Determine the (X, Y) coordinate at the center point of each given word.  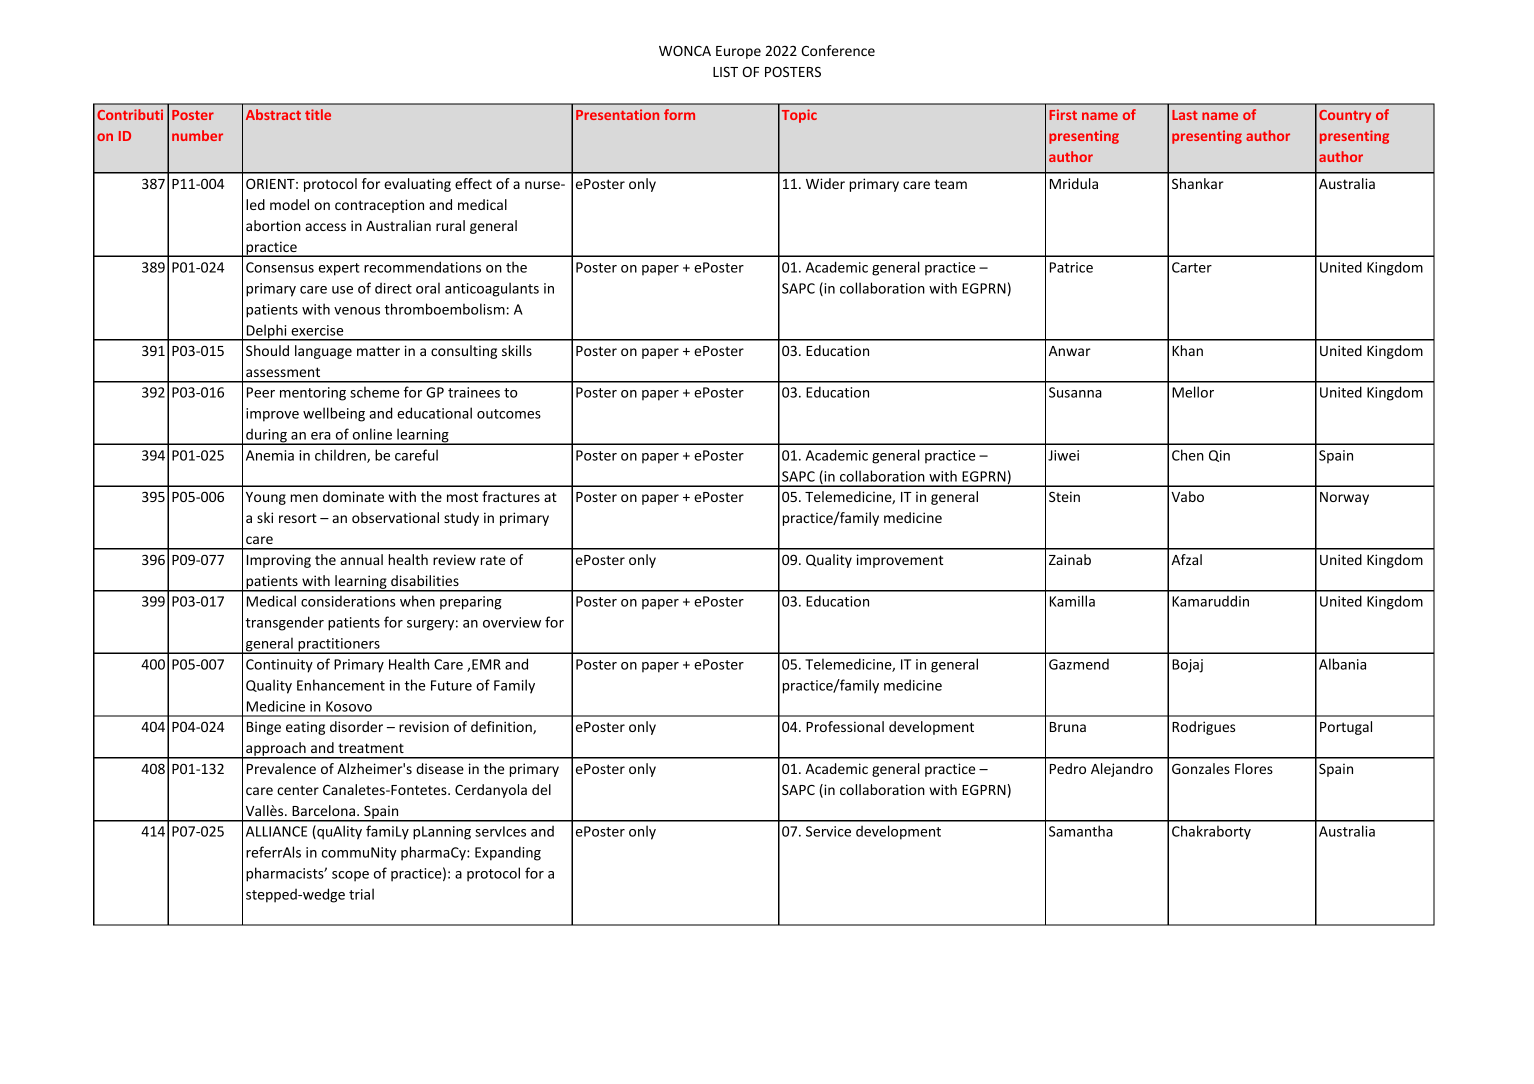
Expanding (508, 853)
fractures (511, 496)
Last (1185, 115)
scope (350, 876)
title (318, 114)
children (341, 456)
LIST (725, 71)
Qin (1219, 456)
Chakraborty (1211, 832)
